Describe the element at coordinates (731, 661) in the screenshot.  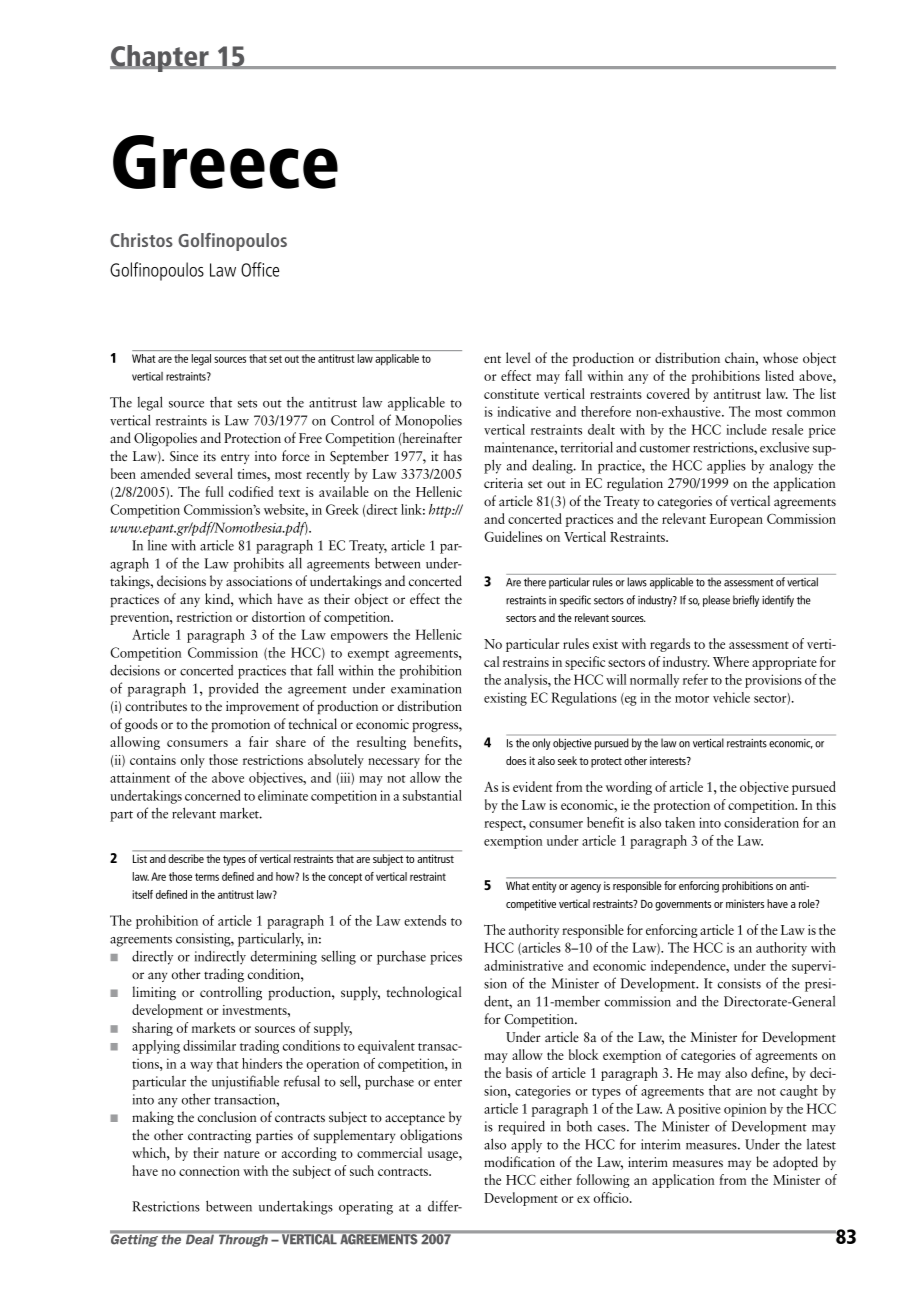
I see `Where` at that location.
